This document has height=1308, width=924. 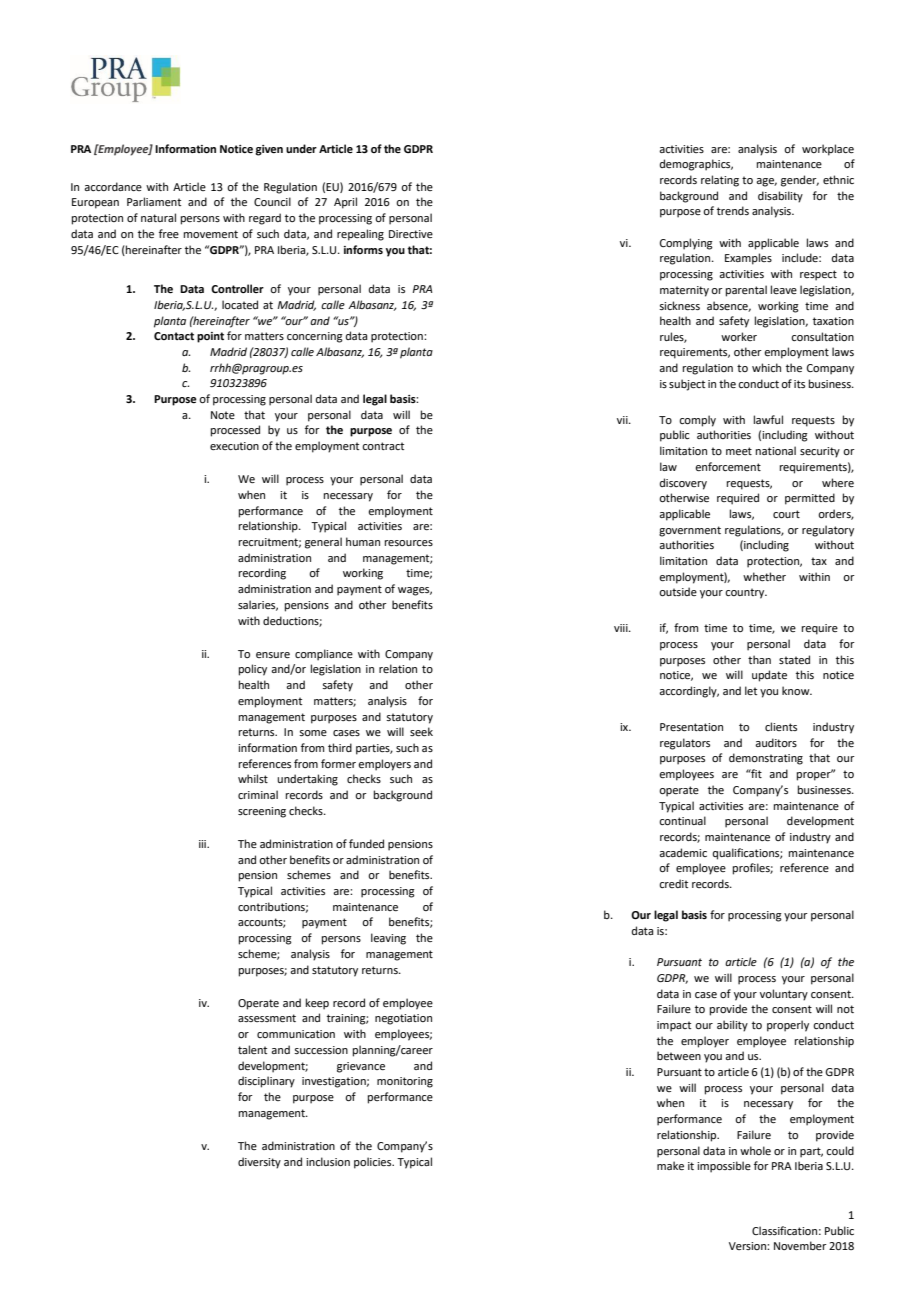 I want to click on relating, so click(x=720, y=181).
